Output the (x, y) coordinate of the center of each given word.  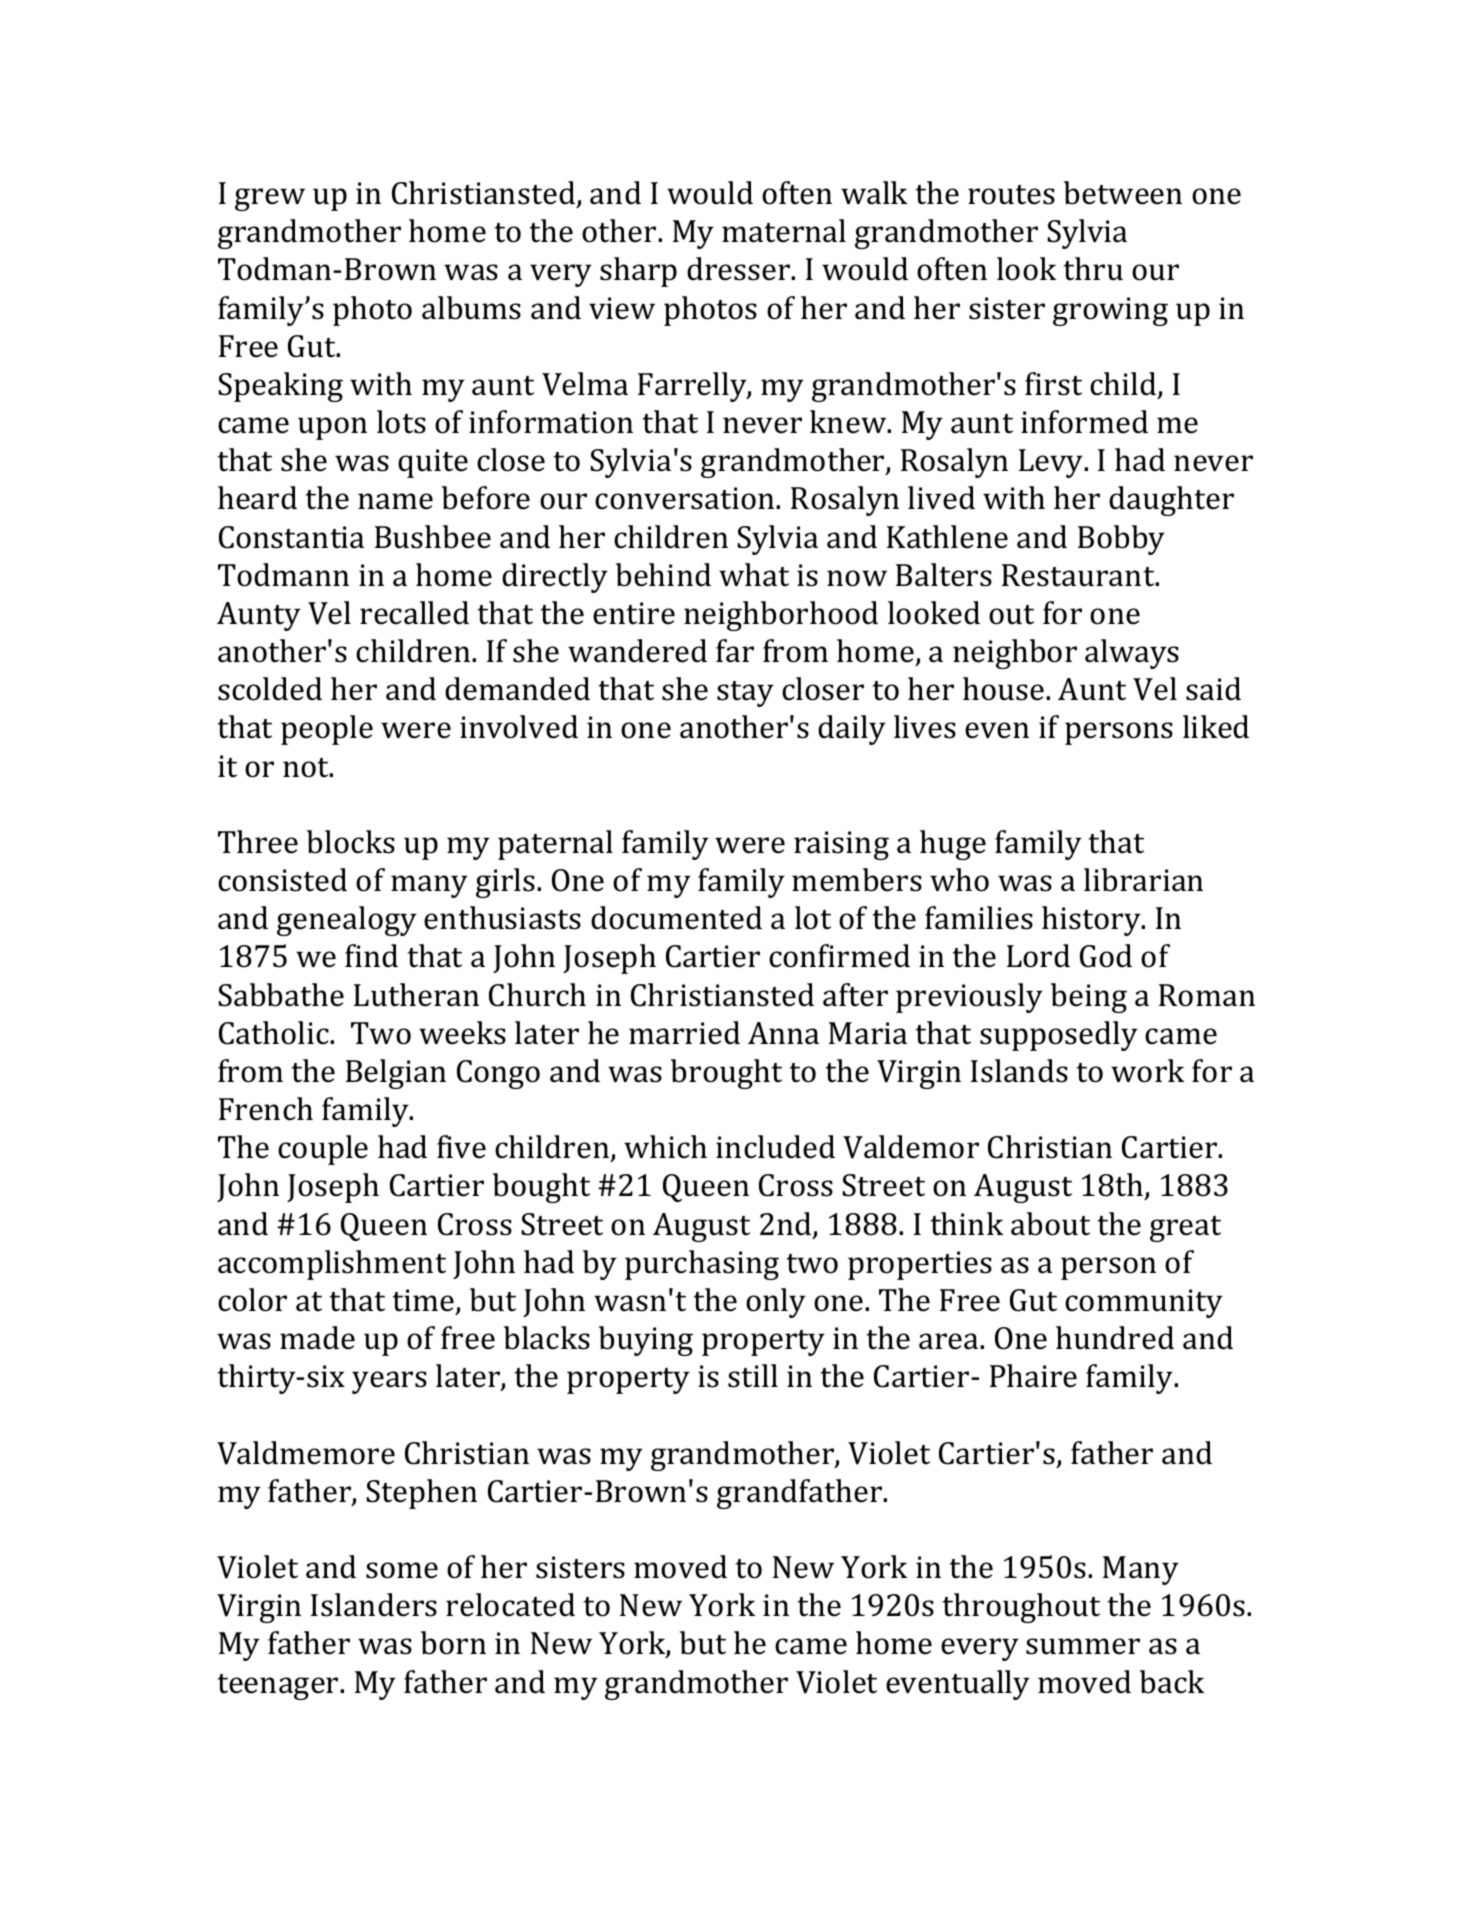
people (327, 730)
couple (323, 1150)
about (1050, 1224)
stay (745, 694)
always (1132, 654)
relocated (510, 1605)
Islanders (374, 1605)
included (775, 1147)
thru (1093, 269)
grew (270, 199)
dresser (740, 269)
